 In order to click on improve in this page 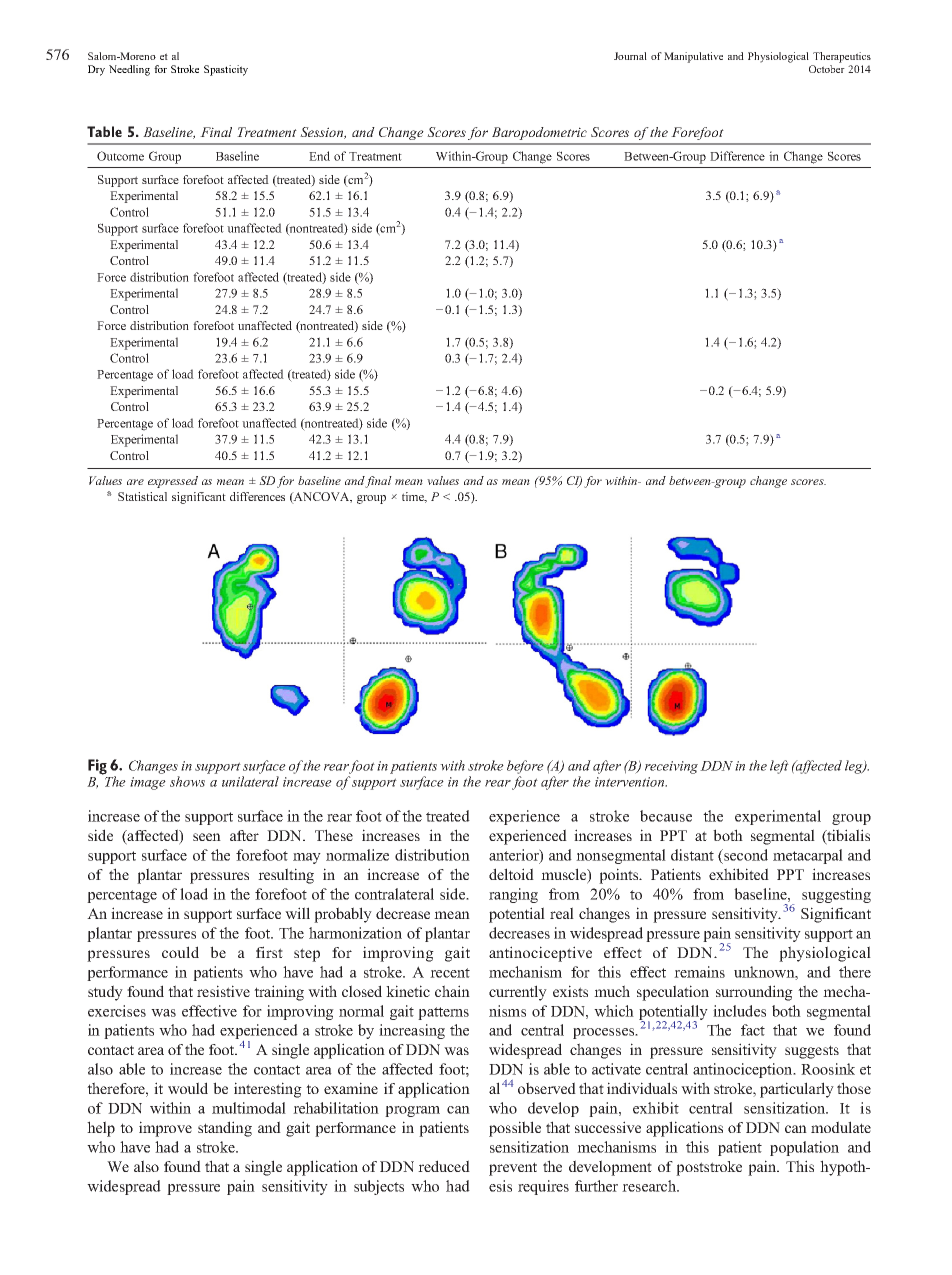, I will do `click(165, 1129)`.
